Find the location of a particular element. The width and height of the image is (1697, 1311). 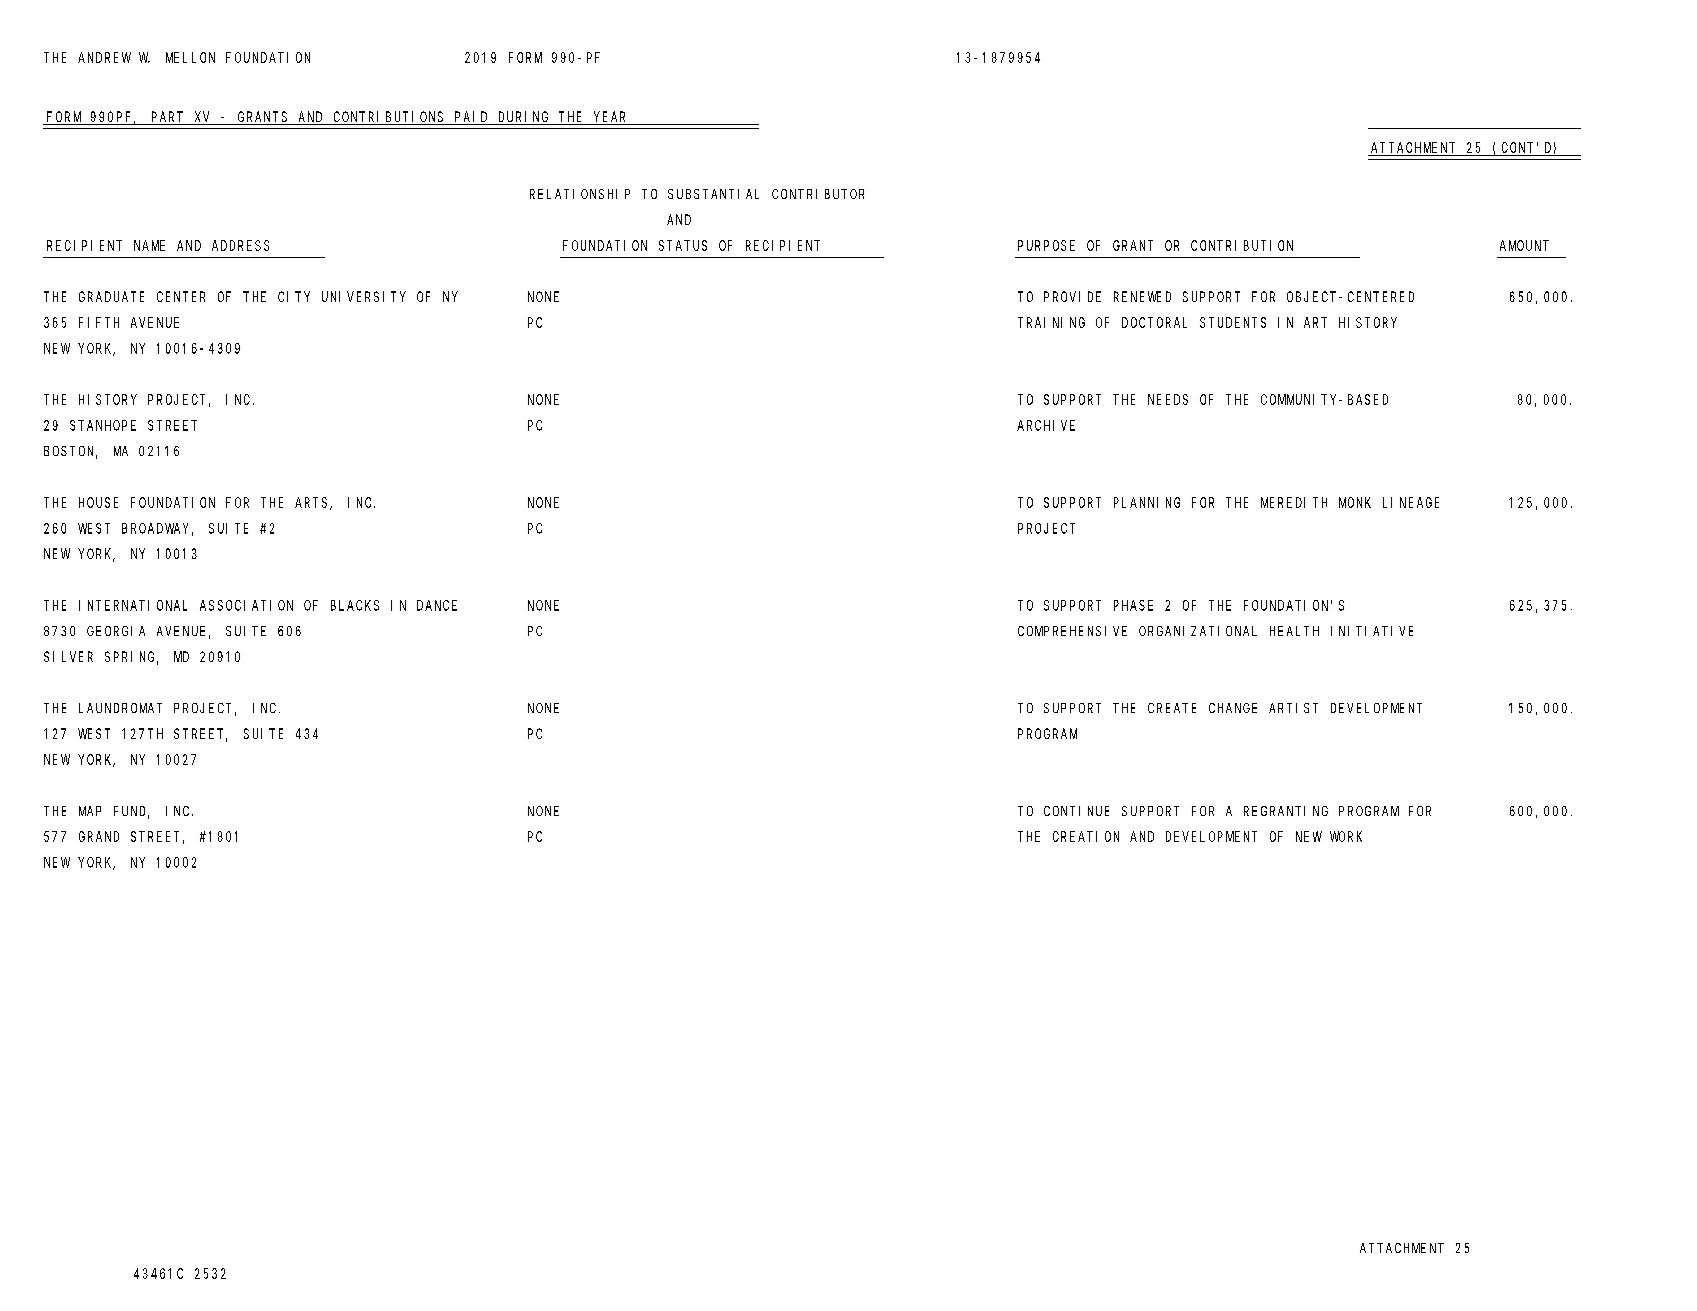

CITY is located at coordinates (294, 296).
